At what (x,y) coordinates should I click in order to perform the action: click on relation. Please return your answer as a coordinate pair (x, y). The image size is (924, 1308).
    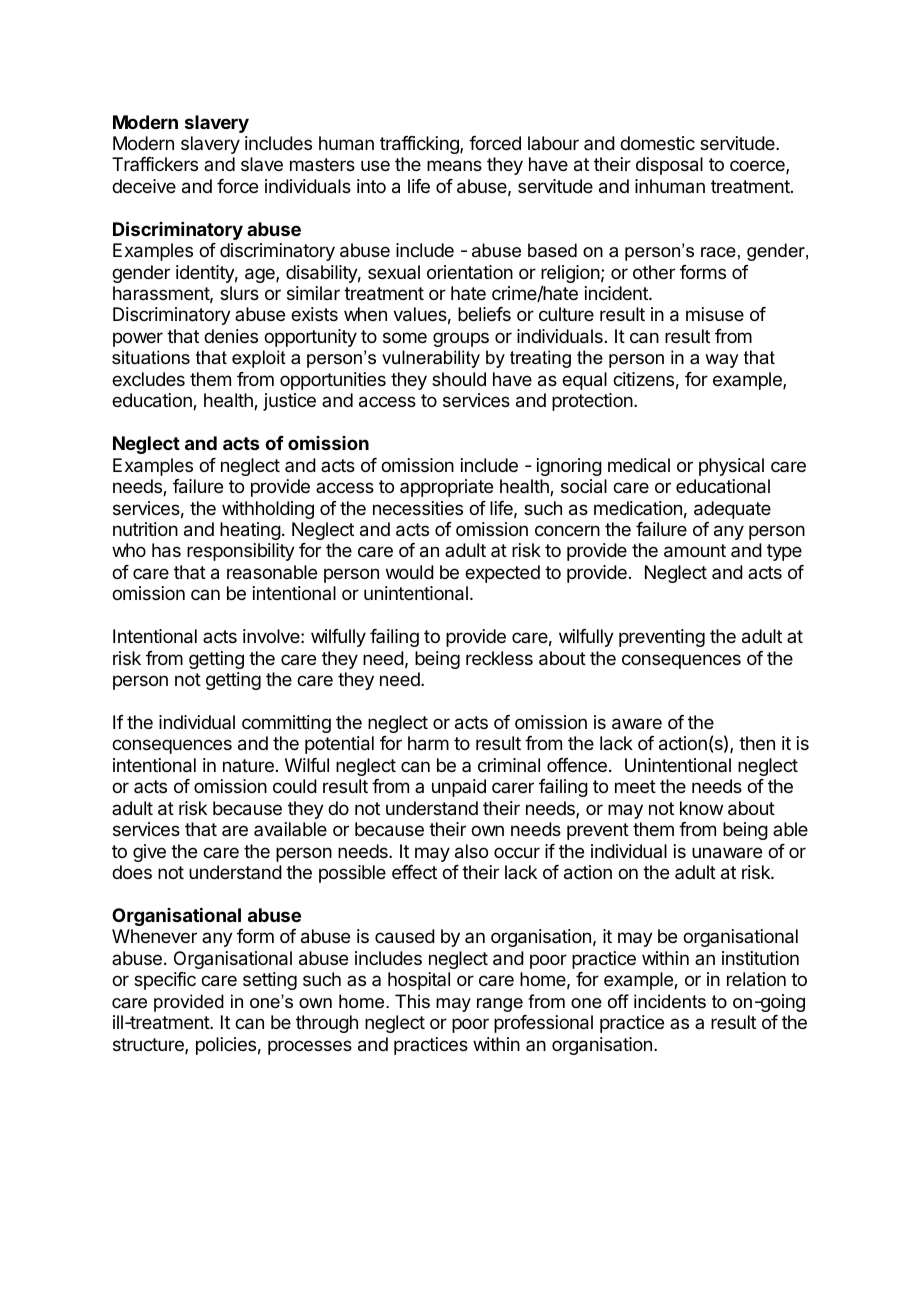
    Looking at the image, I should click on (756, 979).
